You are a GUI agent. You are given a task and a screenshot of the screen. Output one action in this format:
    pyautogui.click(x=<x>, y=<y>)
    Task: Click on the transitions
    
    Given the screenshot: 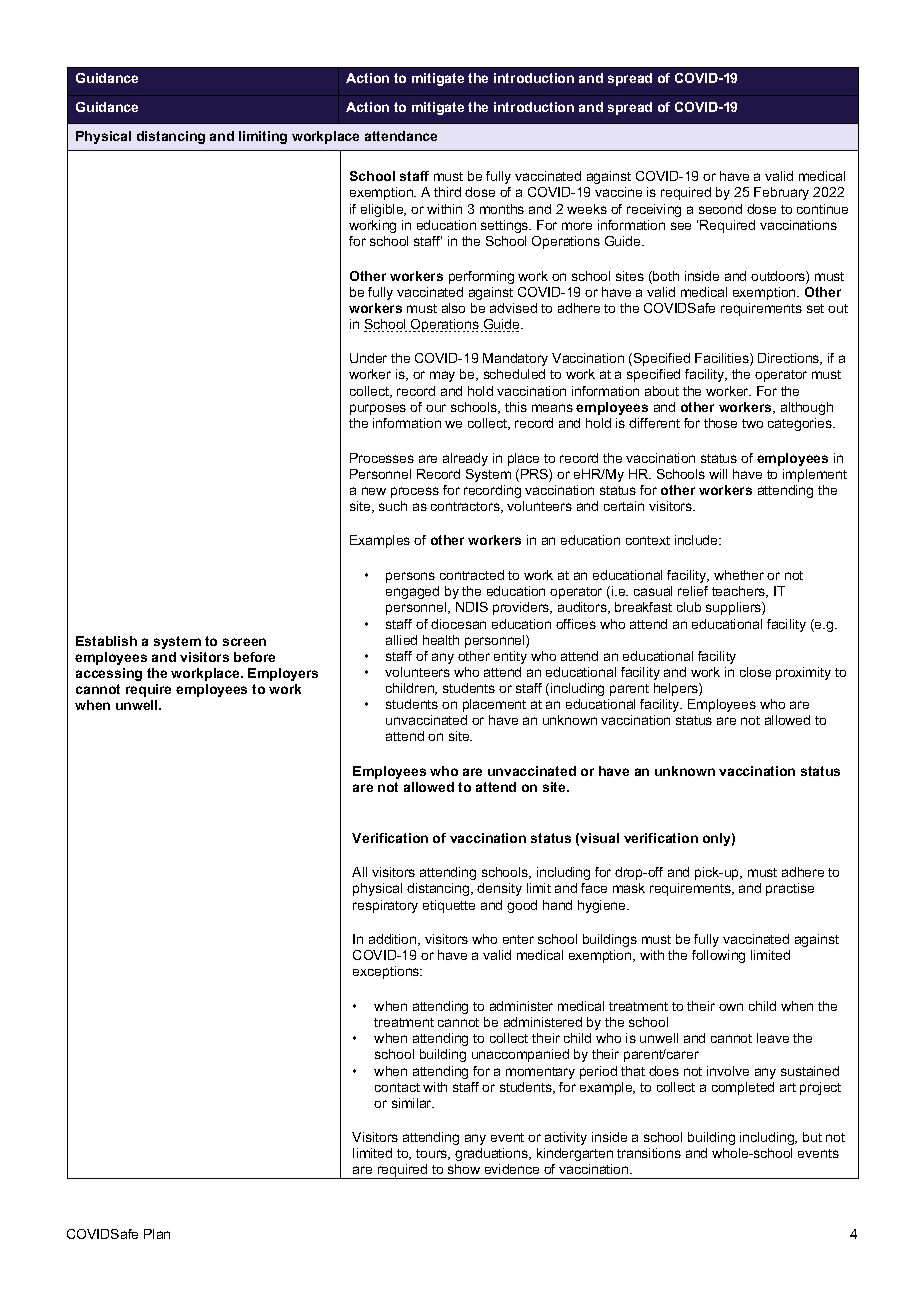 What is the action you would take?
    pyautogui.click(x=649, y=1153)
